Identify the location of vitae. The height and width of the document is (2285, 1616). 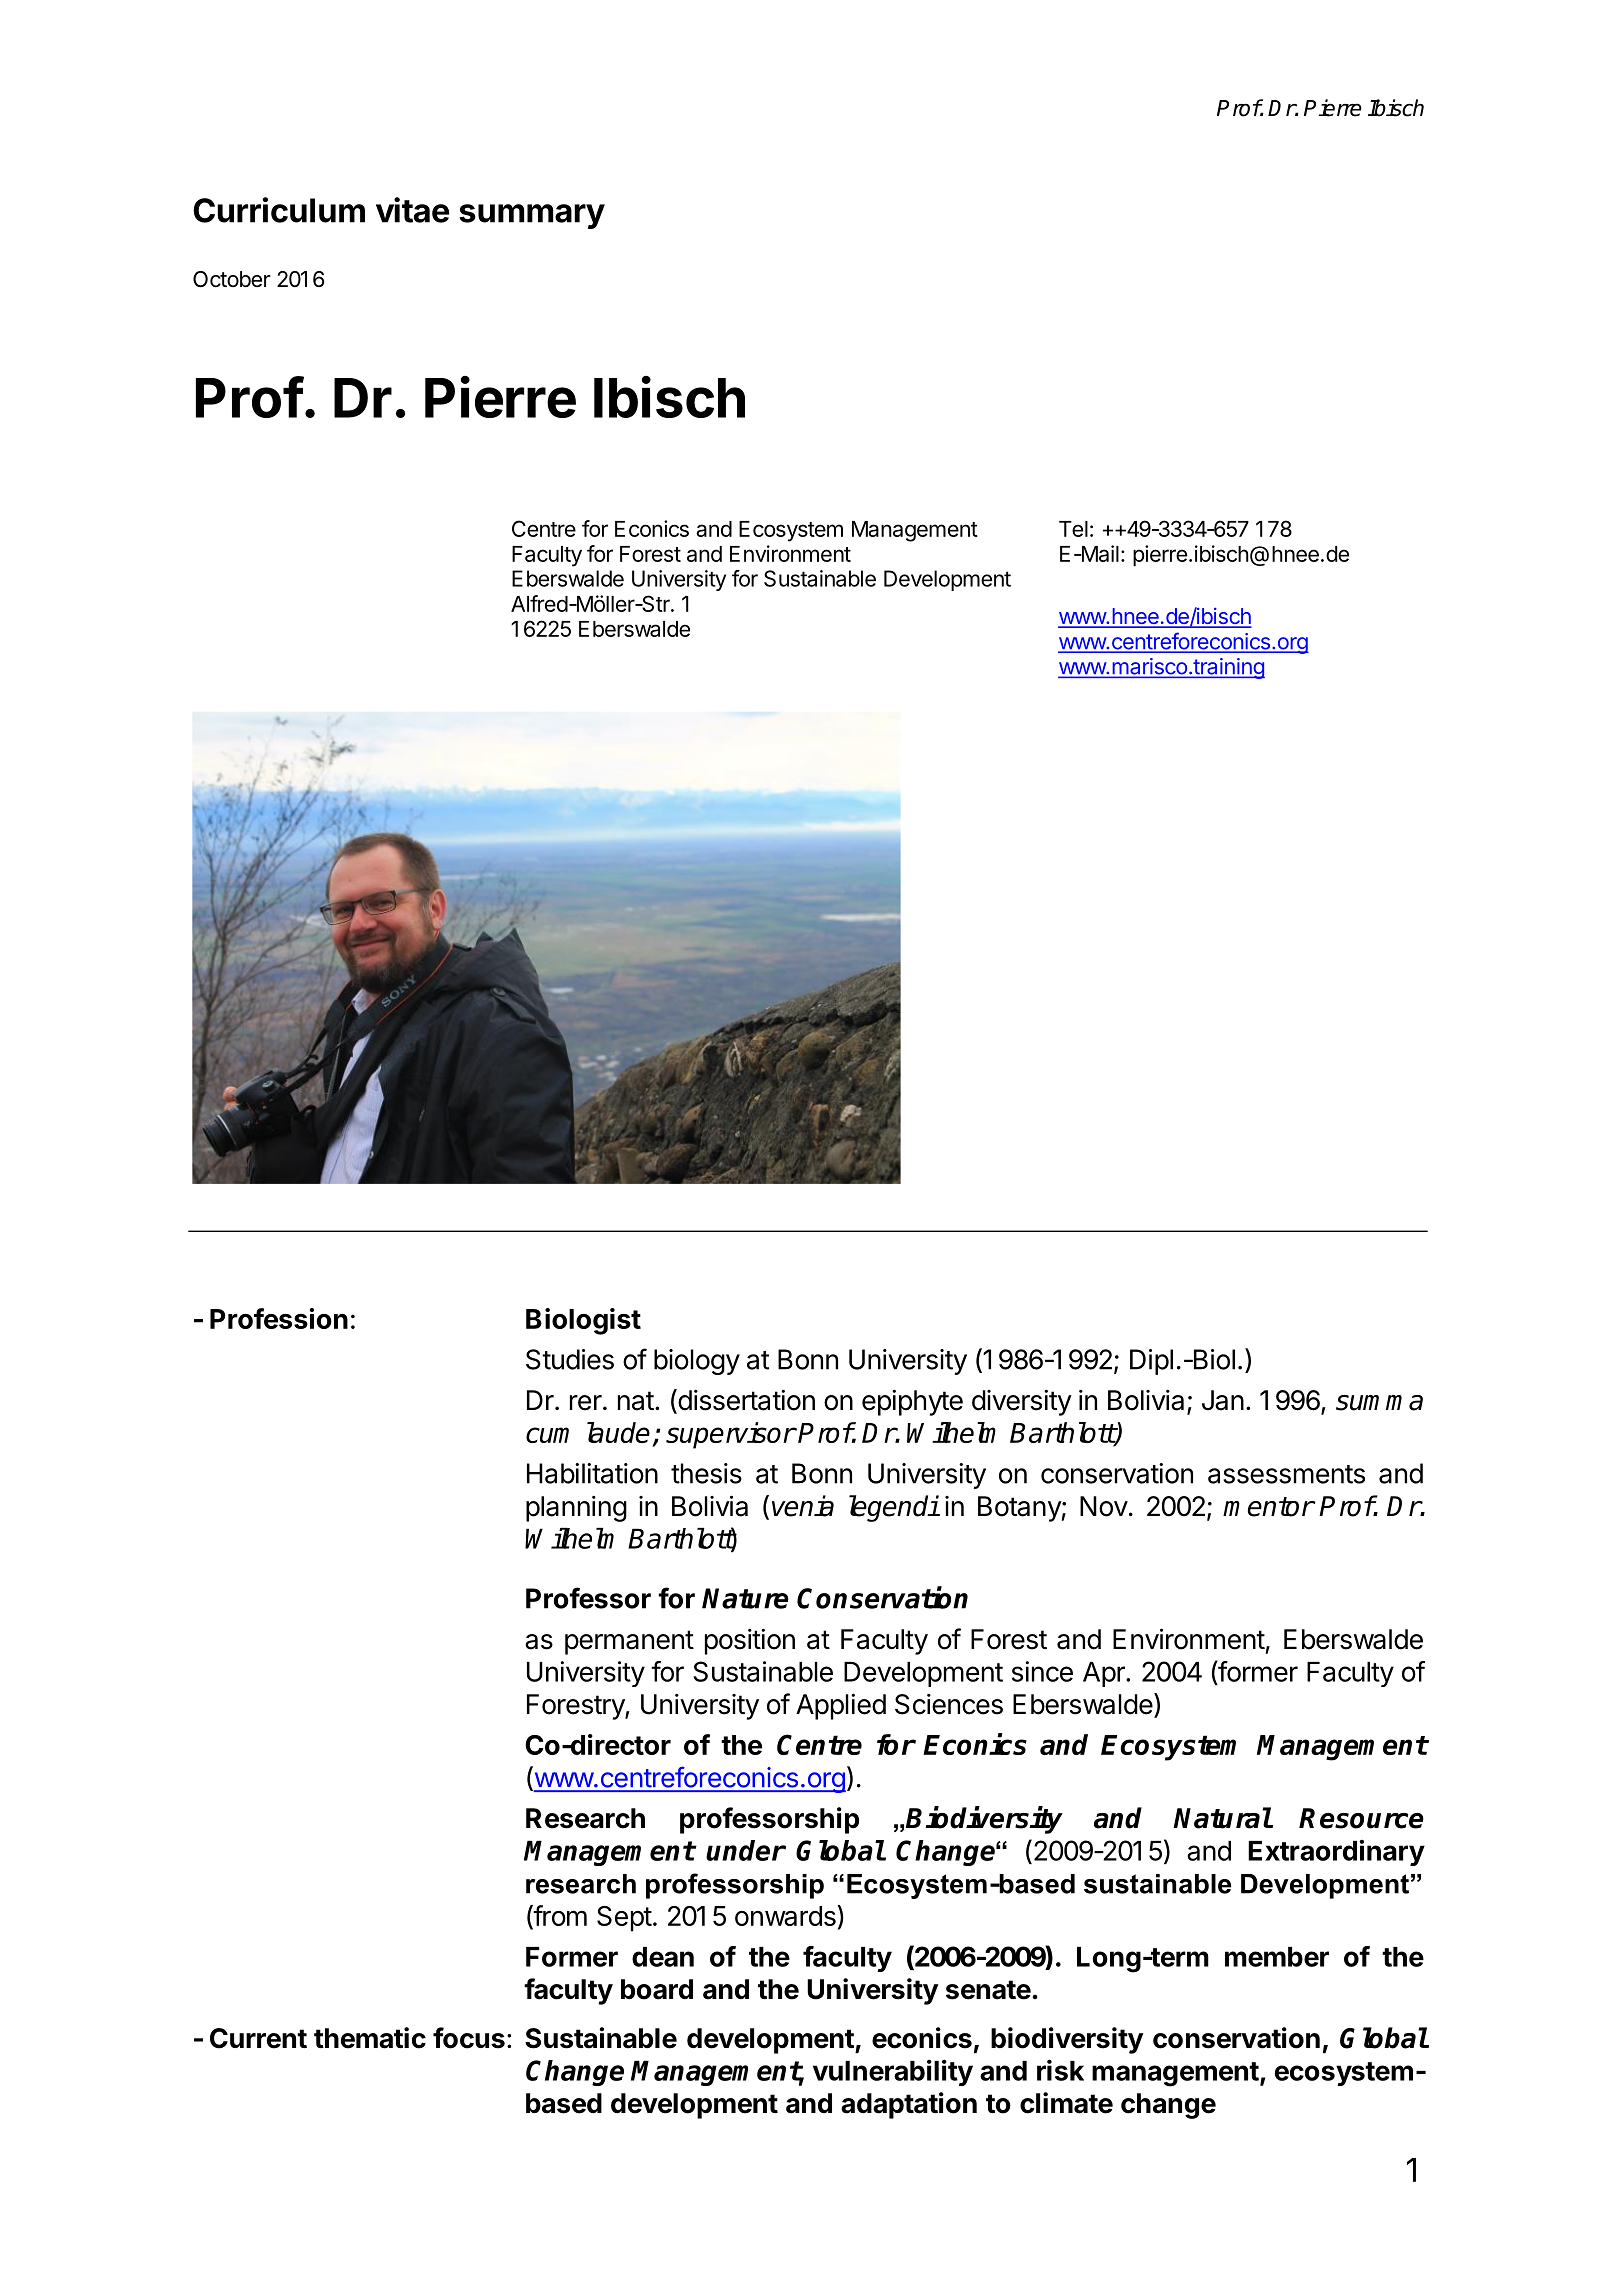
(412, 210).
